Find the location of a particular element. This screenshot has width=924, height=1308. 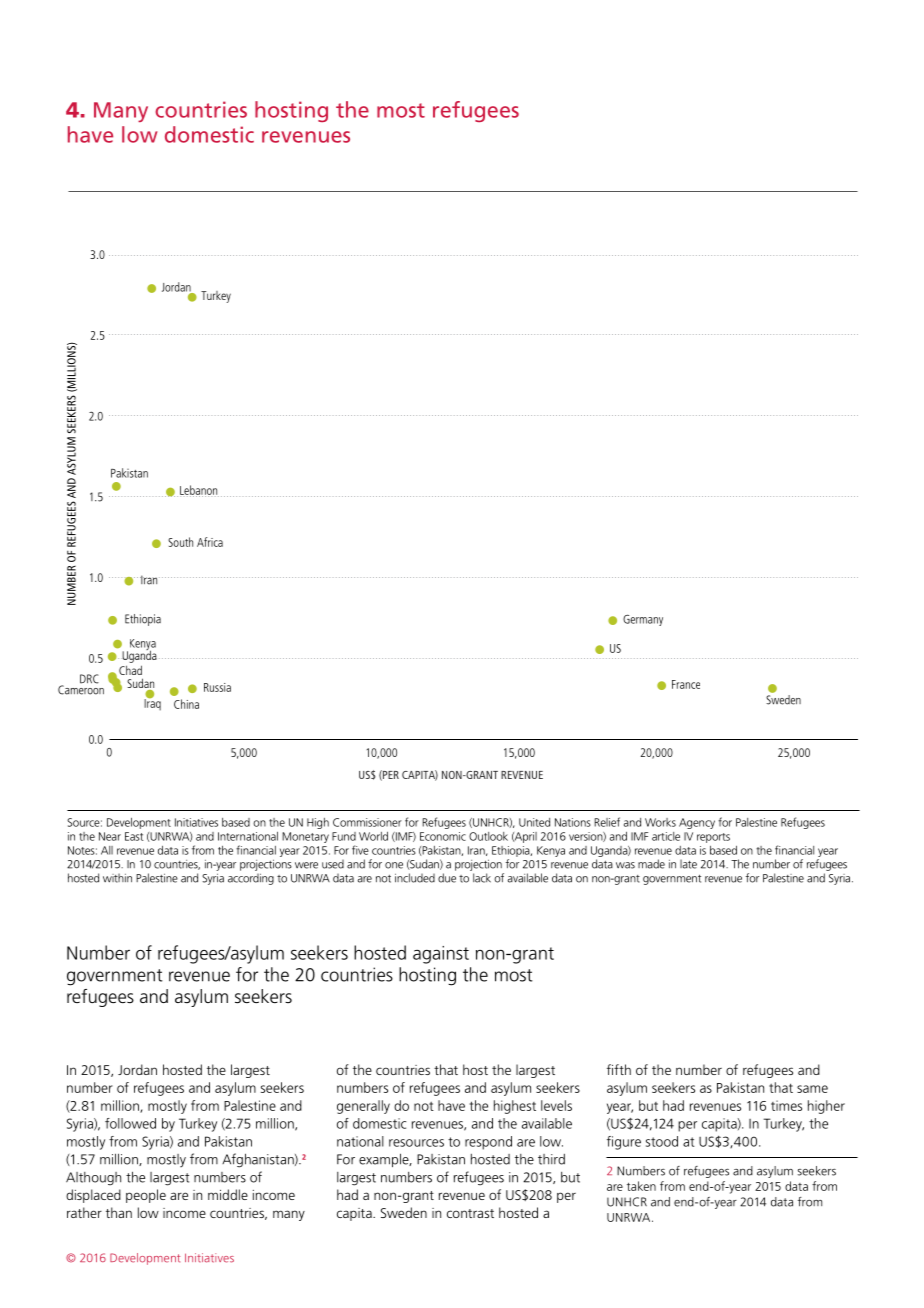

Agency is located at coordinates (697, 823).
